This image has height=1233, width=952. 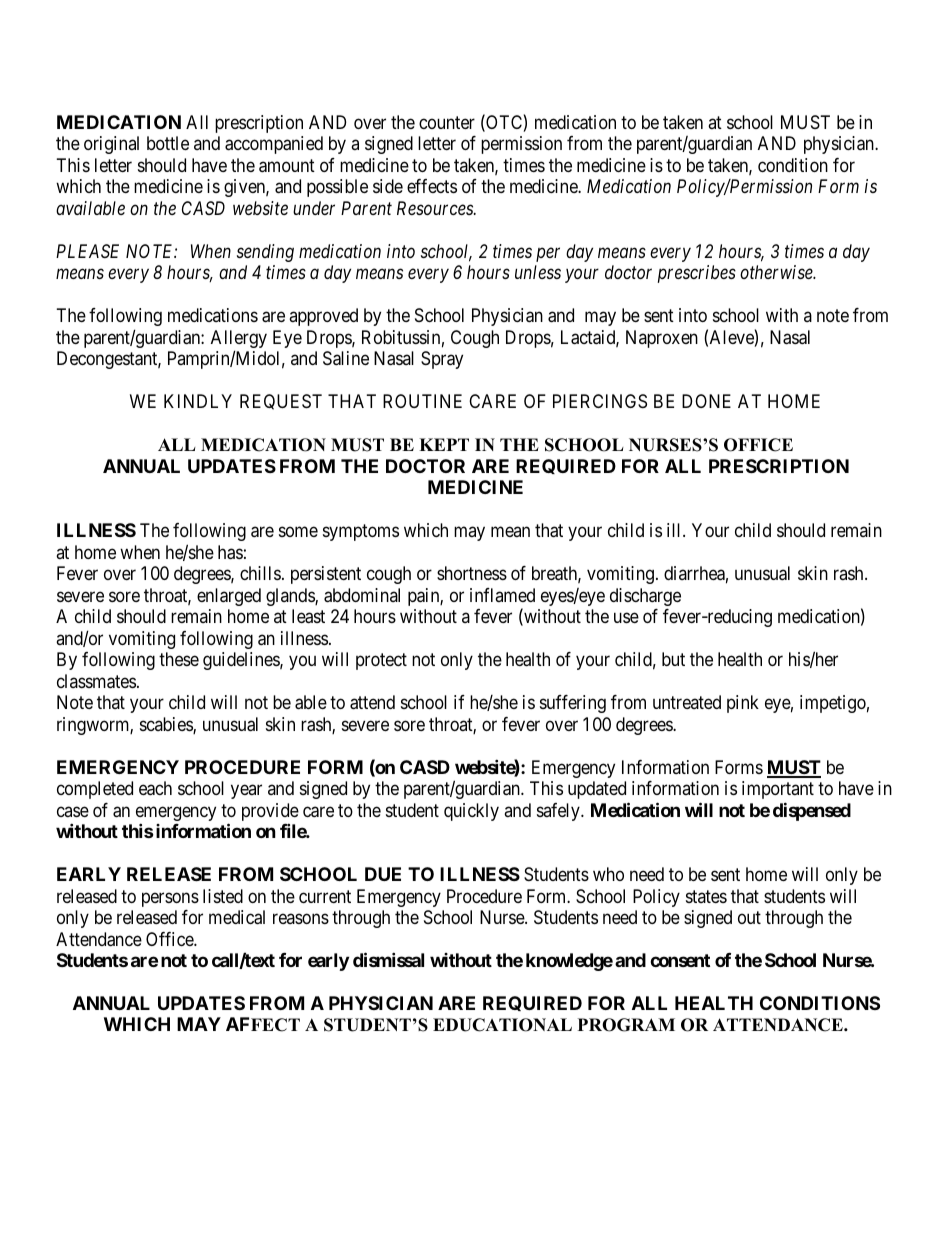 I want to click on discharge, so click(x=645, y=597).
